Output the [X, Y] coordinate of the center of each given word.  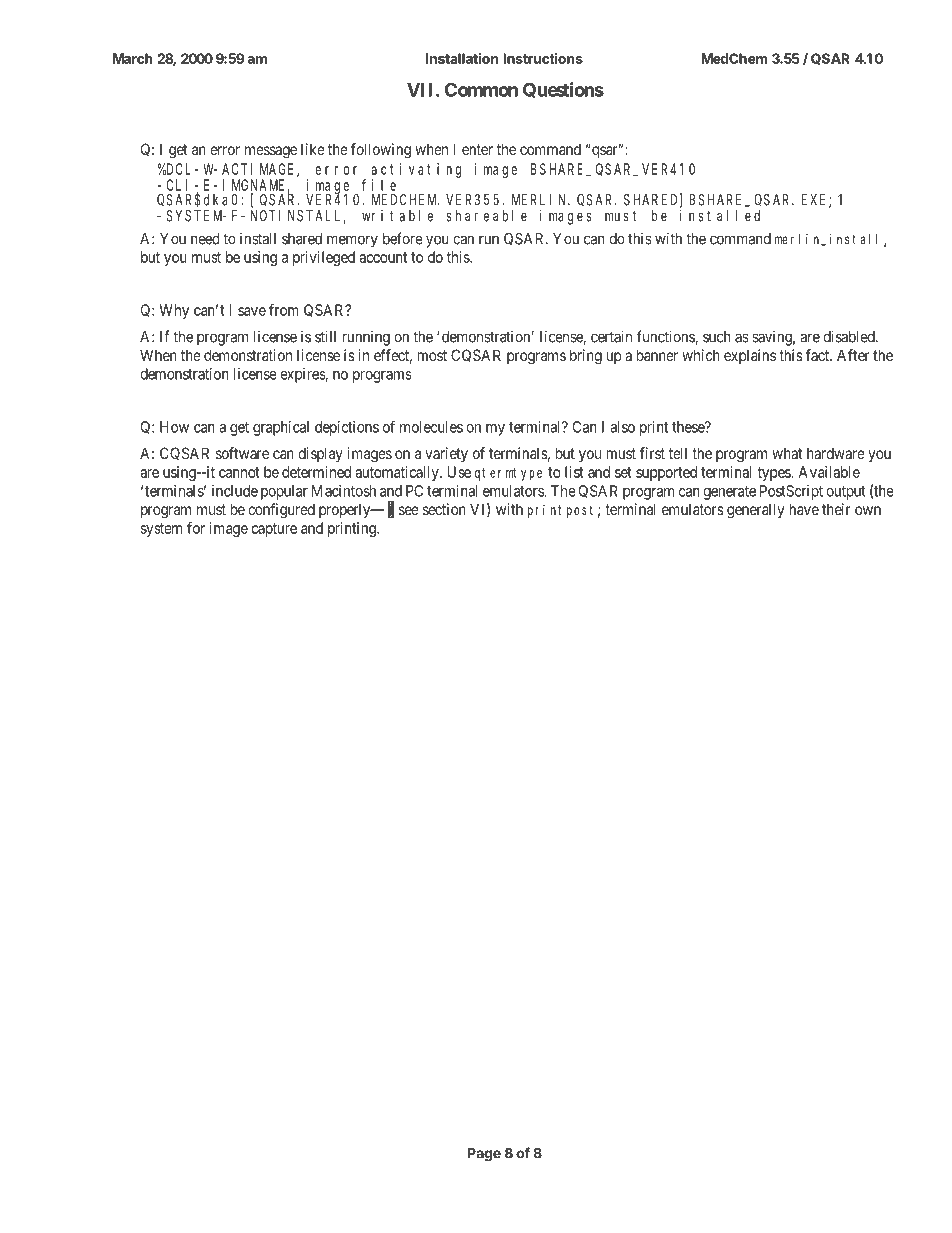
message [271, 152]
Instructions [543, 58]
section [444, 509]
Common [481, 89]
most [432, 355]
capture [274, 530]
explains [750, 356]
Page [484, 1155]
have [804, 509]
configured [281, 511]
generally [755, 511]
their [836, 509]
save [252, 311]
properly [346, 510]
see [409, 510]
